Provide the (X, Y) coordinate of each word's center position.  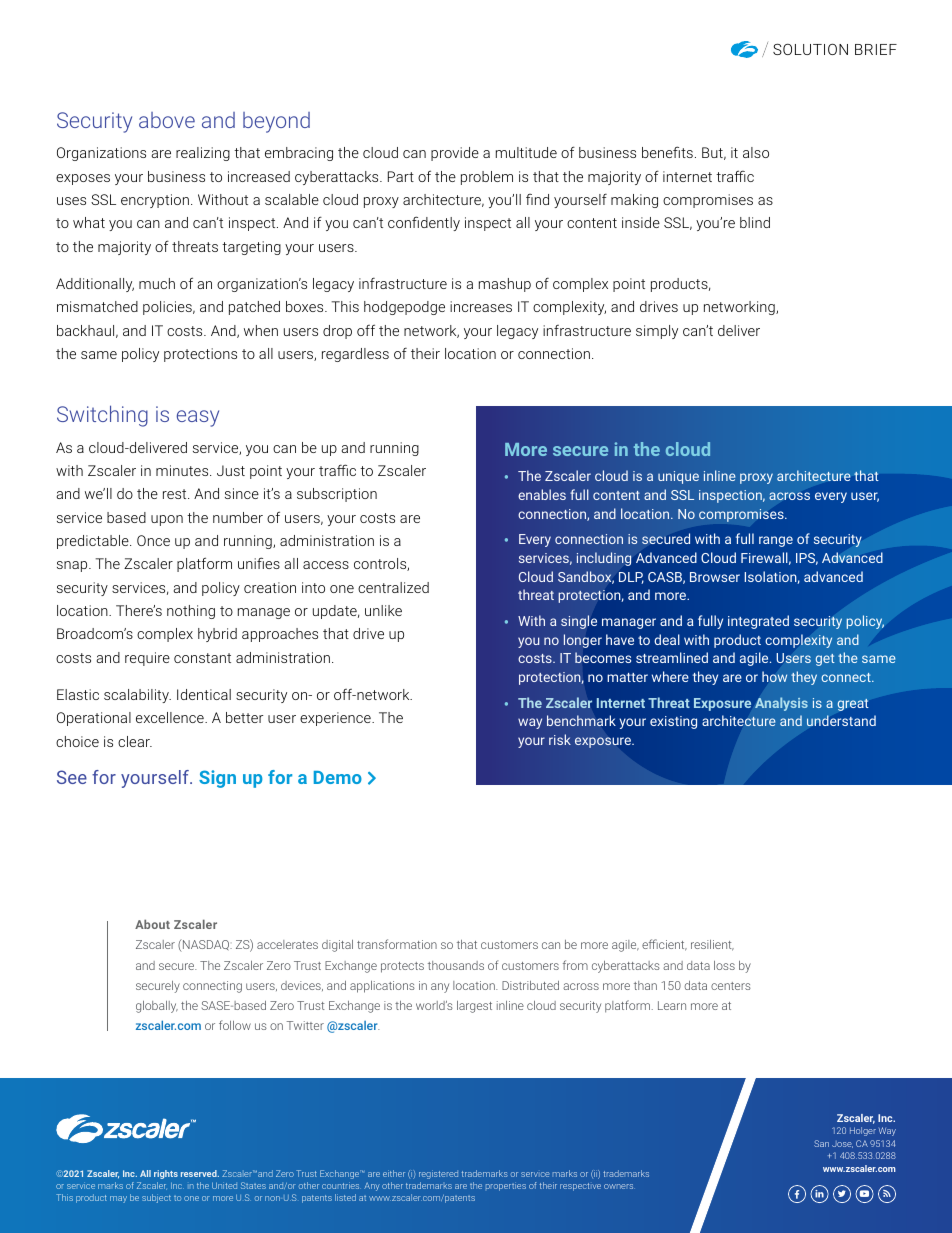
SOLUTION (810, 49)
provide (455, 154)
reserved (200, 1173)
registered (438, 1174)
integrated (758, 622)
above (167, 120)
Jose (842, 1144)
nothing (191, 612)
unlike (383, 610)
